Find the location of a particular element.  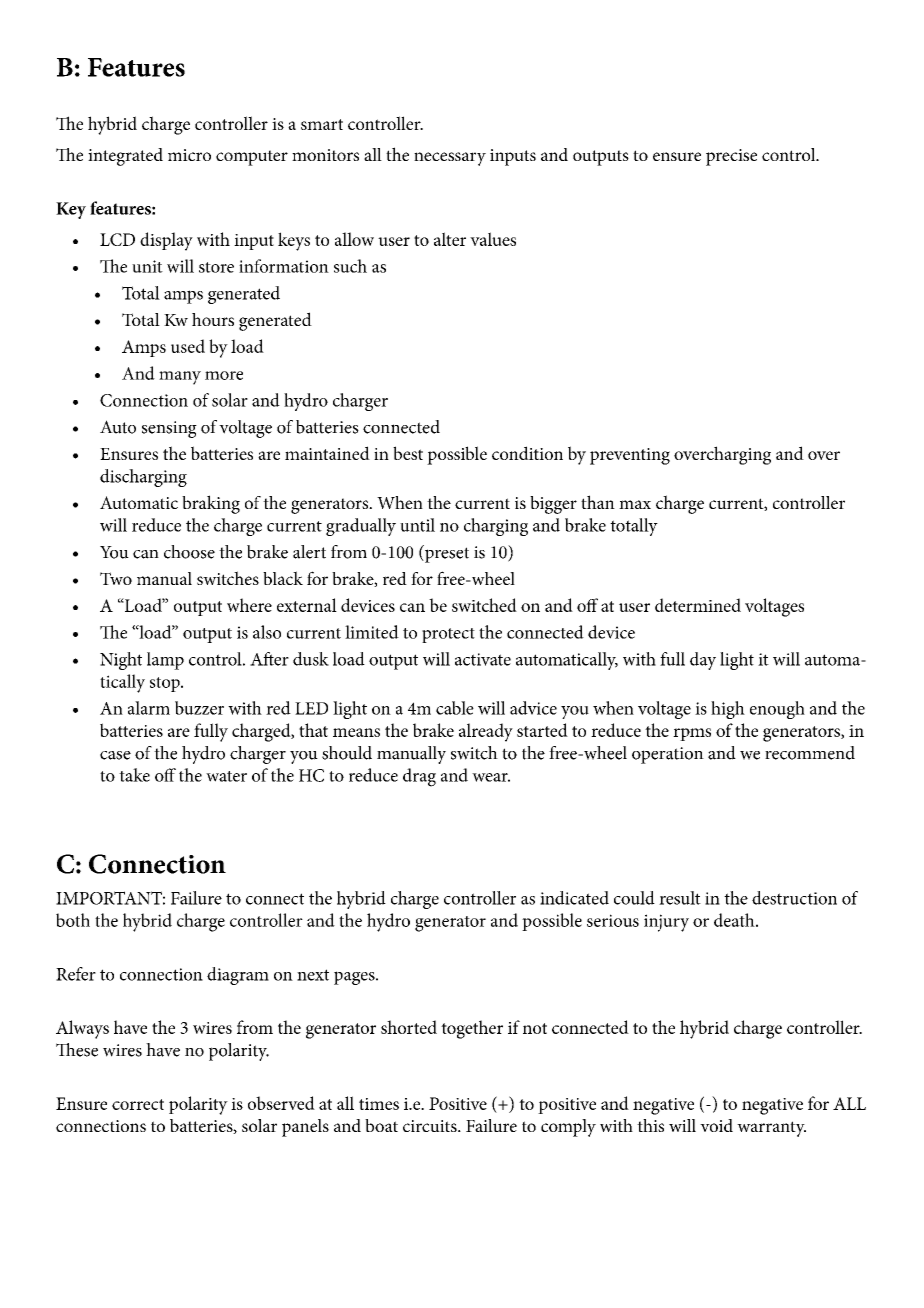

precise is located at coordinates (731, 157).
